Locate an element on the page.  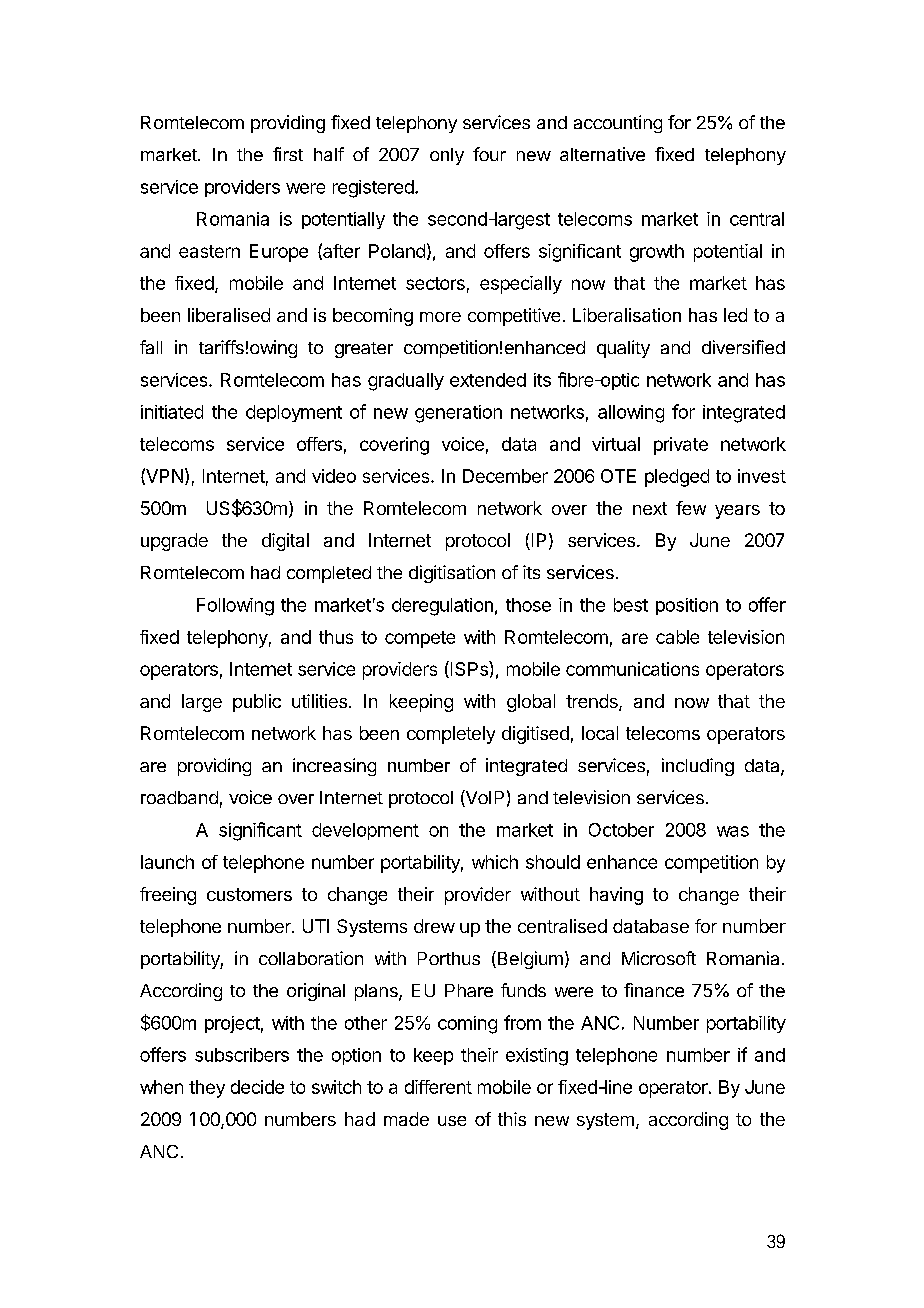
completely is located at coordinates (451, 735).
